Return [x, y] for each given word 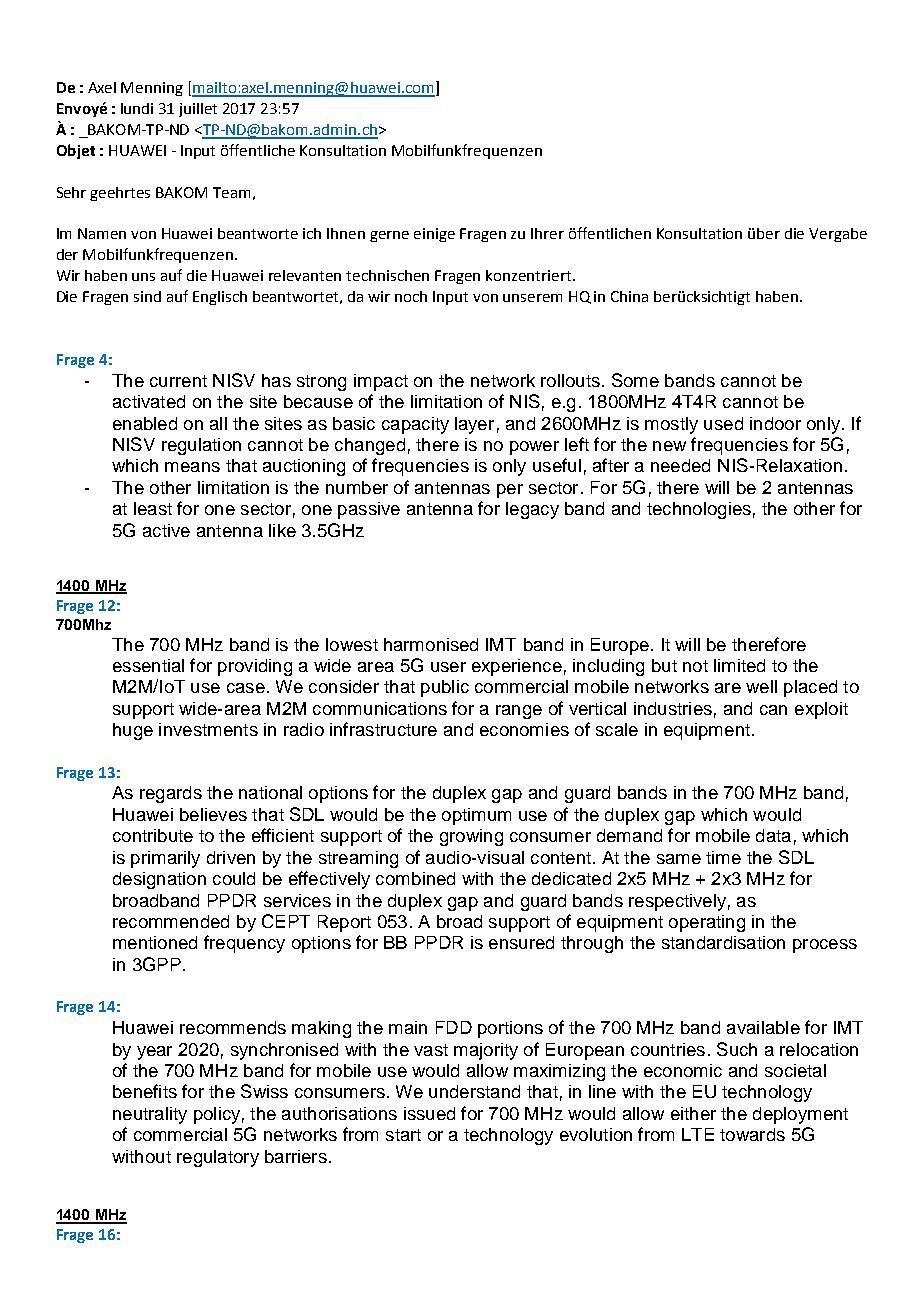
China [629, 296]
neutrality [150, 1115]
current [178, 381]
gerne [389, 236]
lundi [137, 108]
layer [474, 425]
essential [148, 665]
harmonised [431, 644]
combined [415, 878]
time [723, 857]
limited [739, 665]
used [723, 423]
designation [159, 880]
